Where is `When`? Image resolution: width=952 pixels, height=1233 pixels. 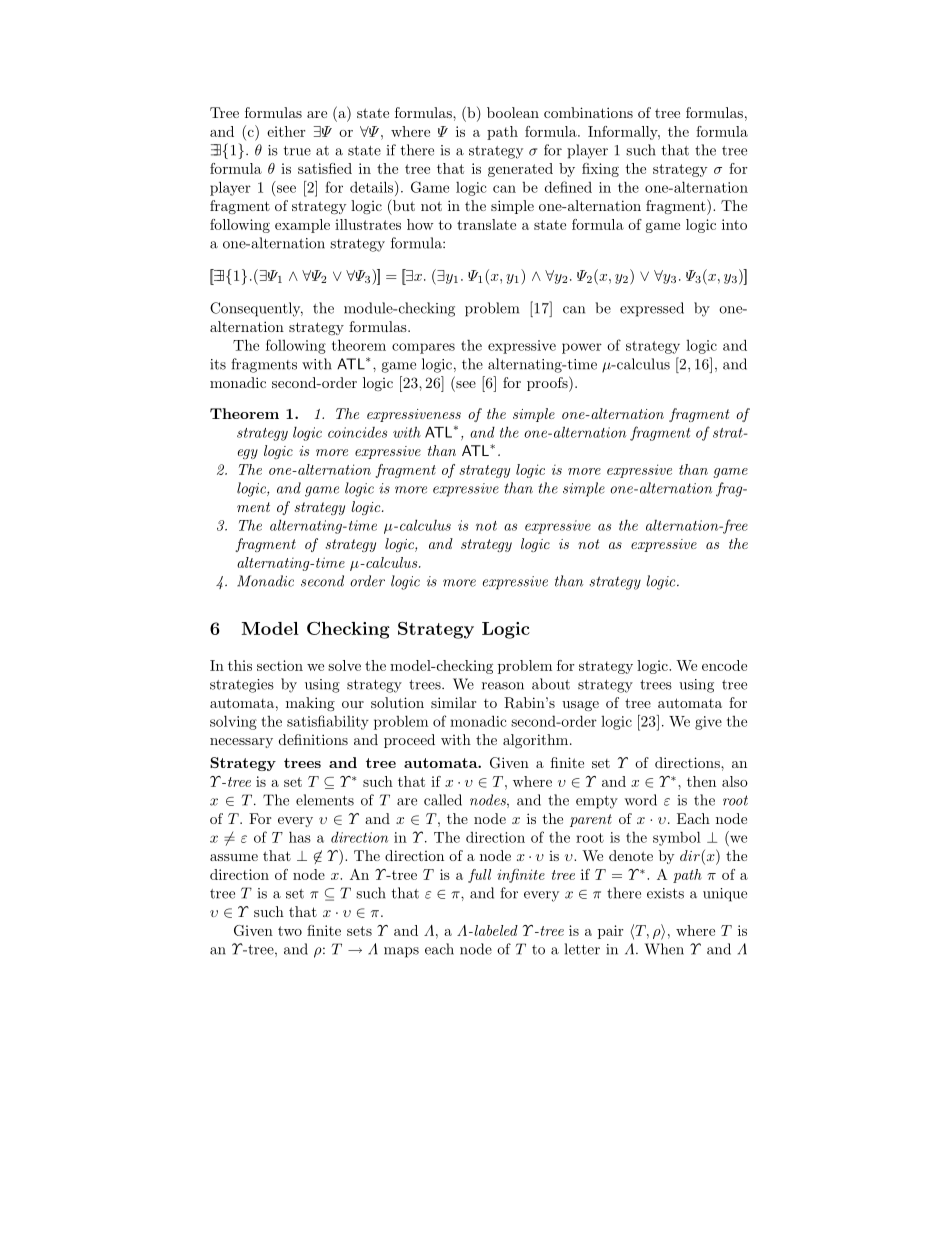
When is located at coordinates (664, 949).
